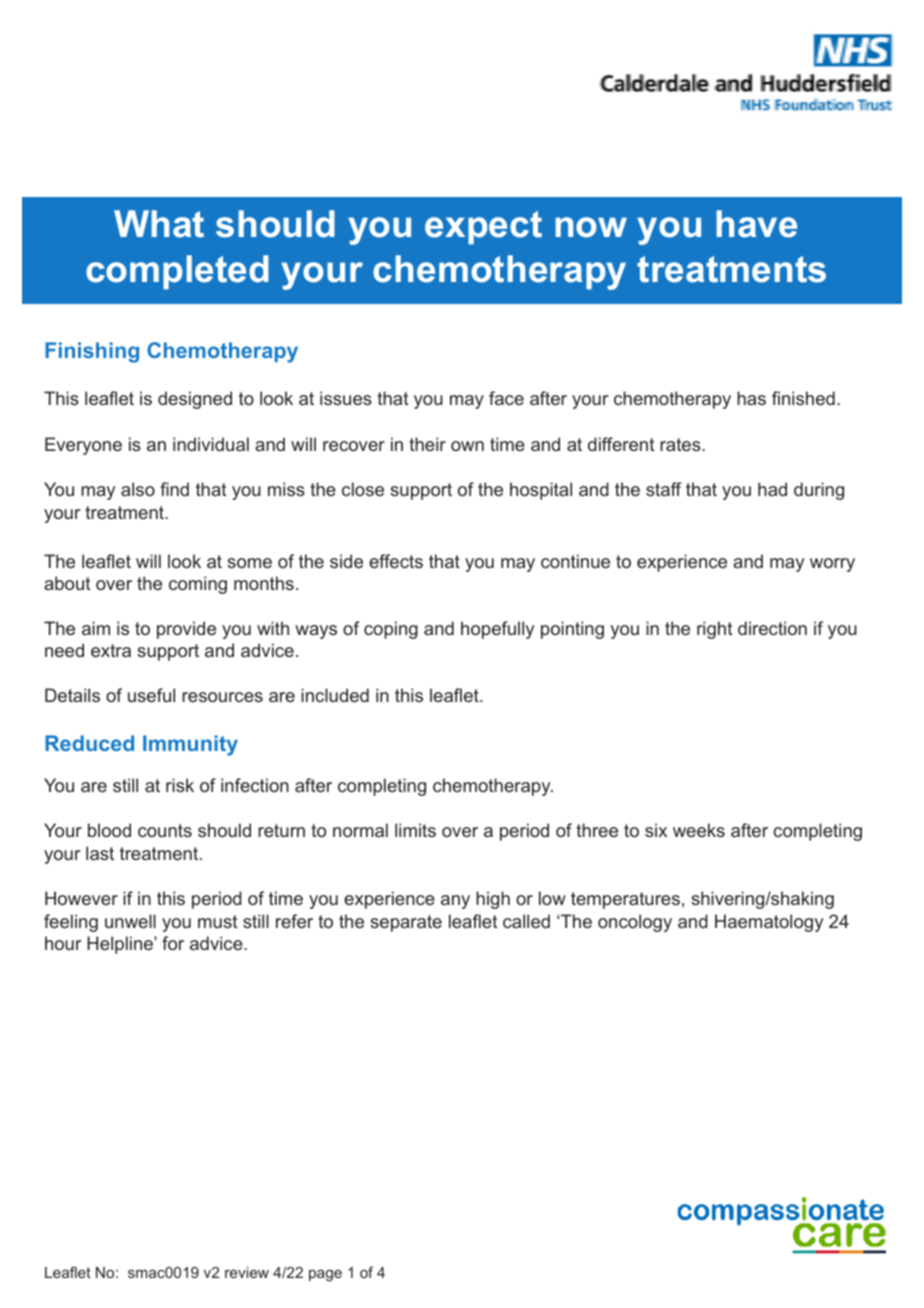 The image size is (924, 1308). Describe the element at coordinates (247, 1272) in the document. I see `review` at that location.
